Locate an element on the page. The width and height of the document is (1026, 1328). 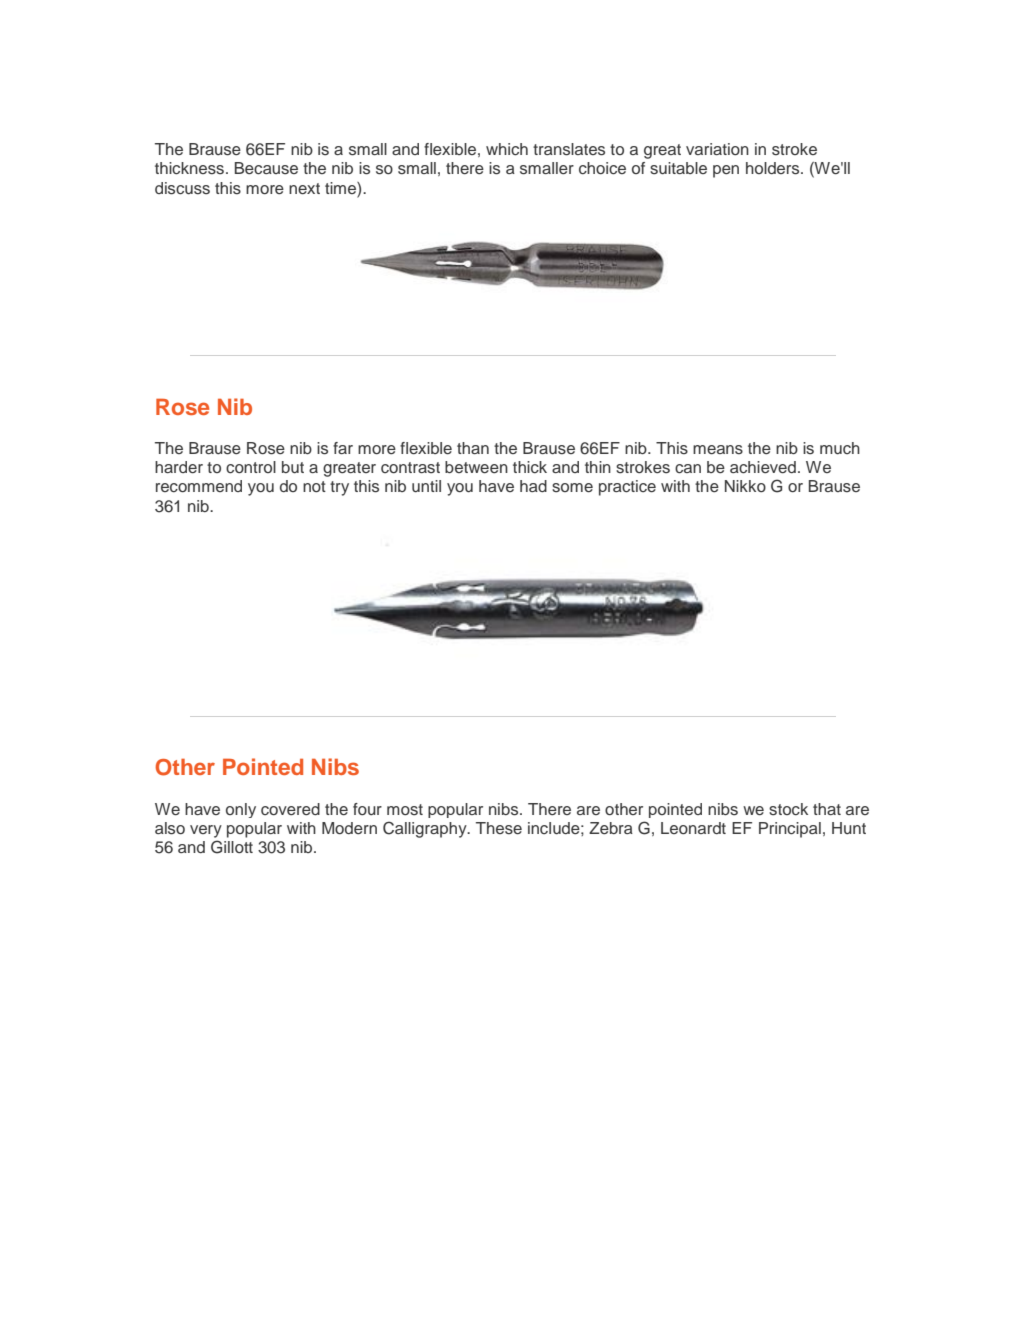
Principal is located at coordinates (790, 830).
